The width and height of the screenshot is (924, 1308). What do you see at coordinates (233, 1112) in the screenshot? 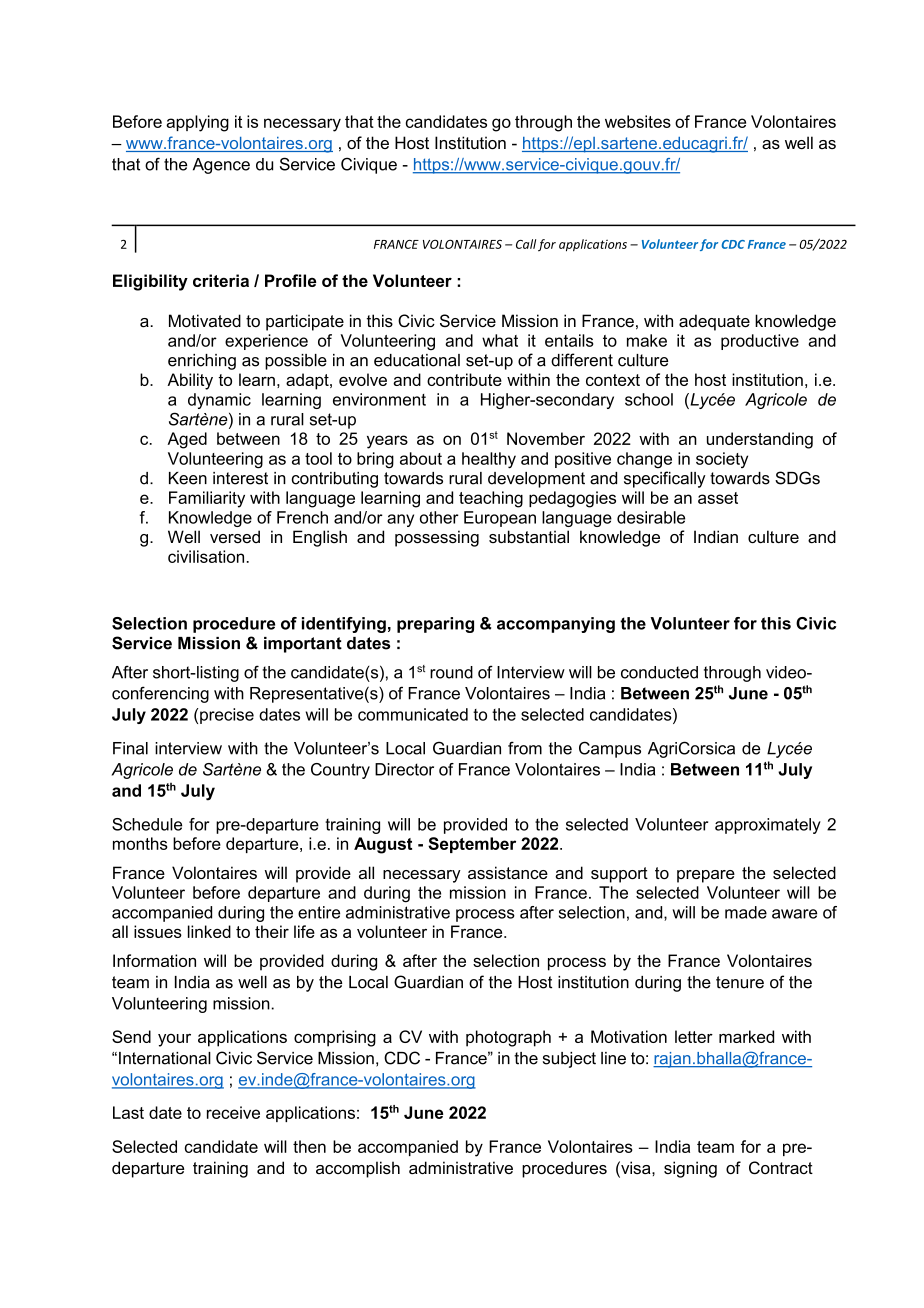
I see `receive` at bounding box center [233, 1112].
